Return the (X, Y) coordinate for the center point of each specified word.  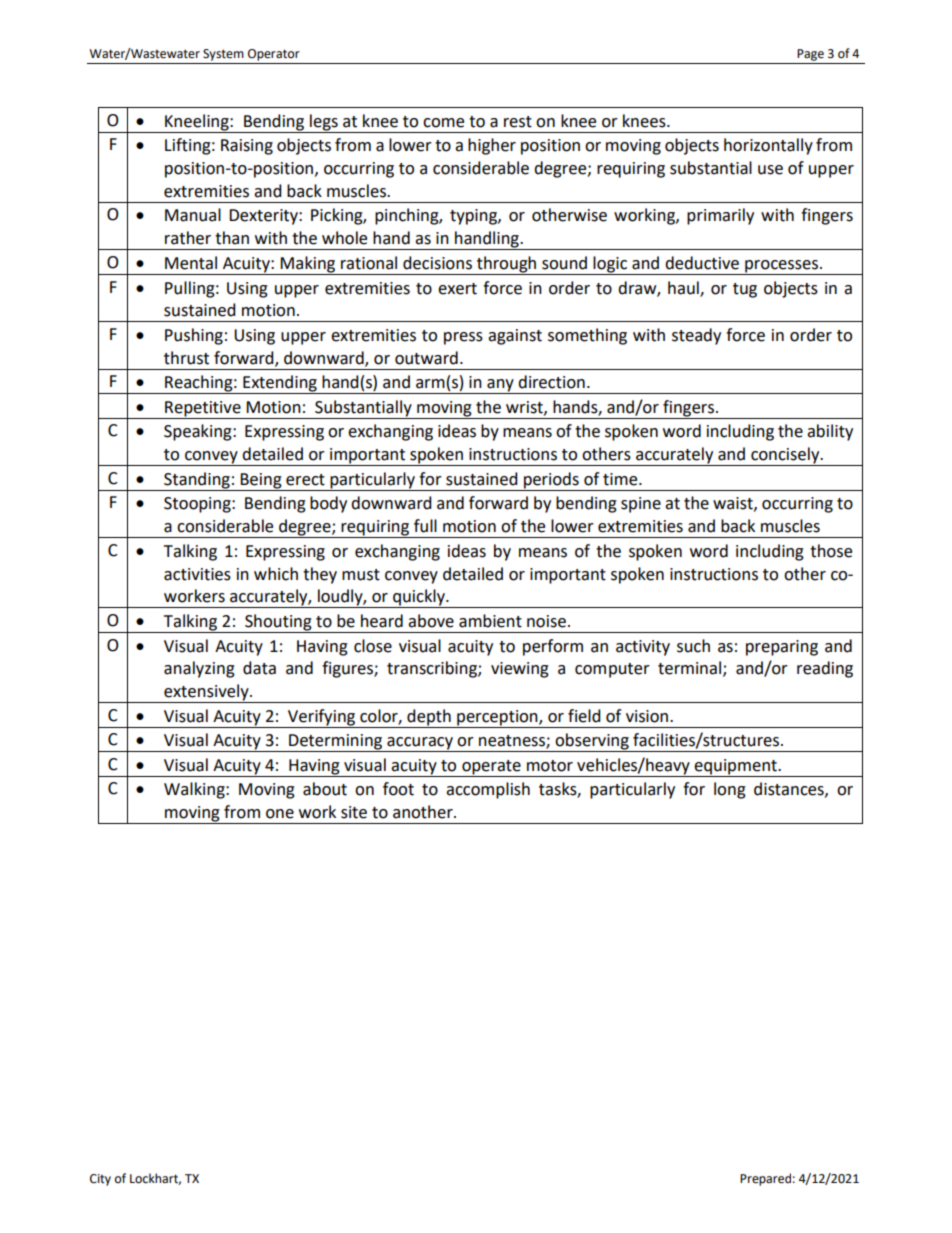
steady (696, 336)
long (730, 790)
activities (197, 574)
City (100, 1180)
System (223, 55)
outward (426, 358)
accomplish (488, 790)
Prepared (765, 1179)
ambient (490, 621)
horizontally (768, 146)
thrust (186, 358)
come (443, 123)
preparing (782, 648)
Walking (195, 790)
